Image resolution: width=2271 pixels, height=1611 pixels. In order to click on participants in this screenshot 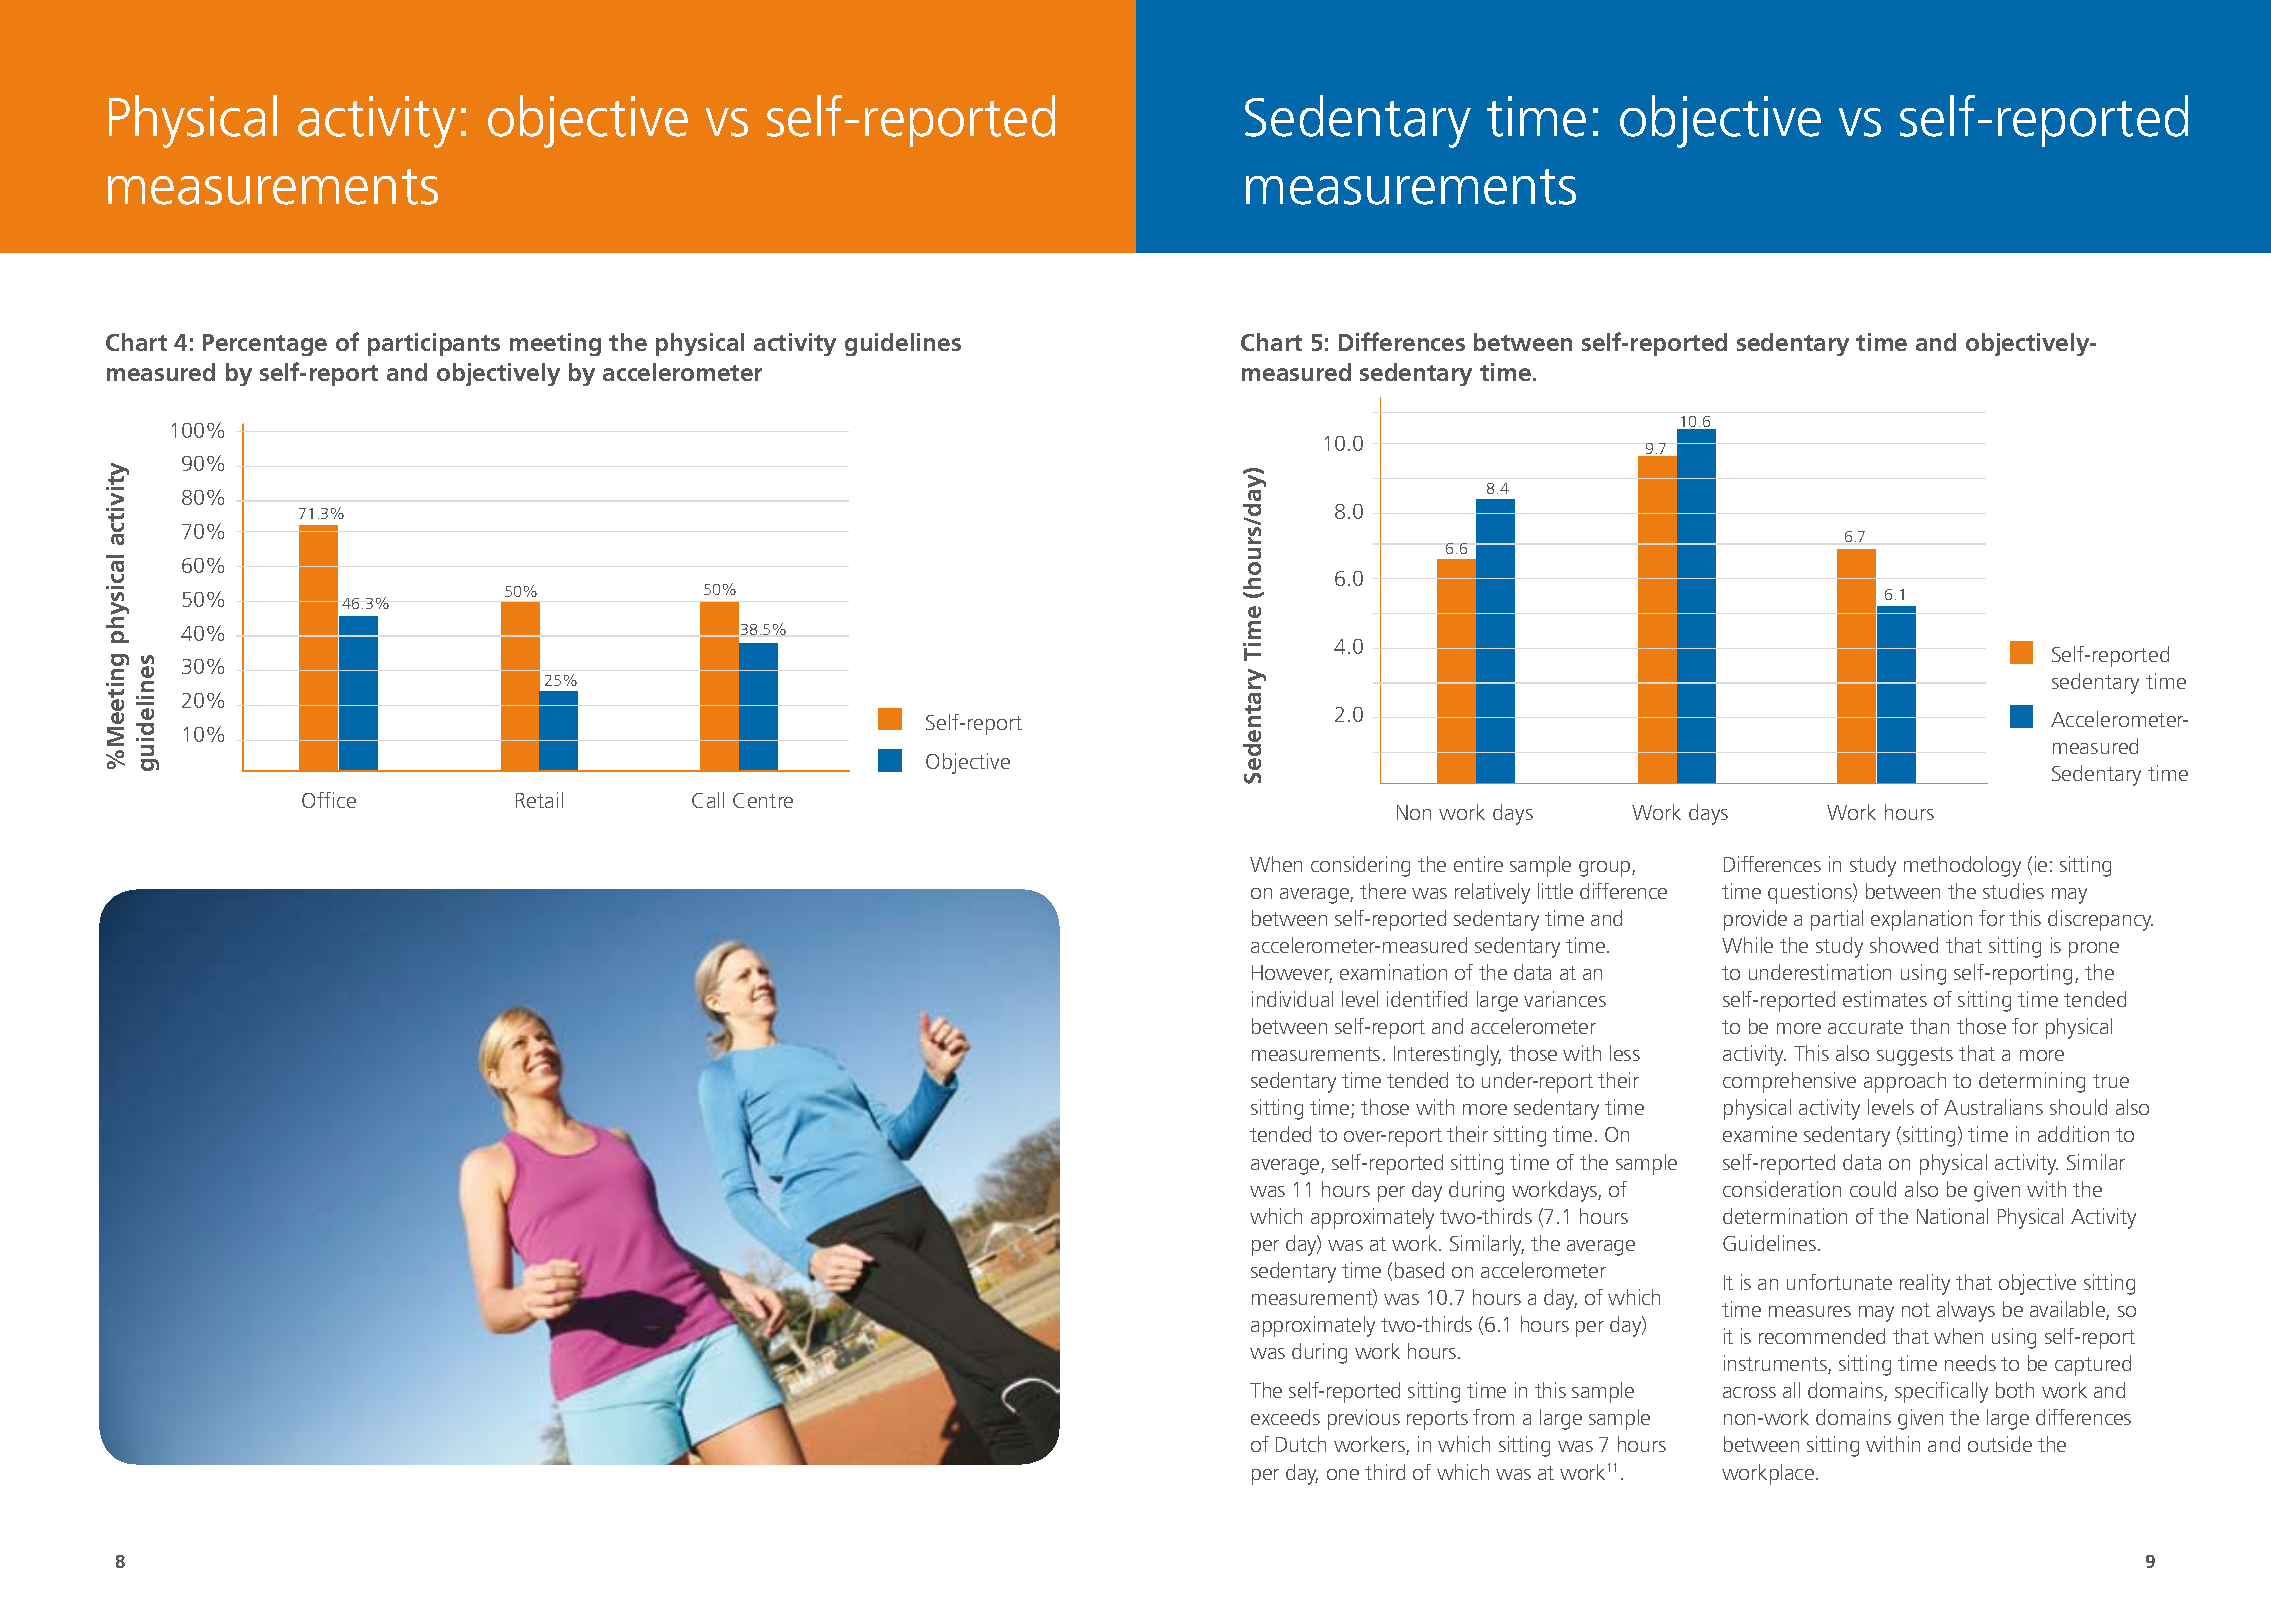, I will do `click(434, 344)`.
